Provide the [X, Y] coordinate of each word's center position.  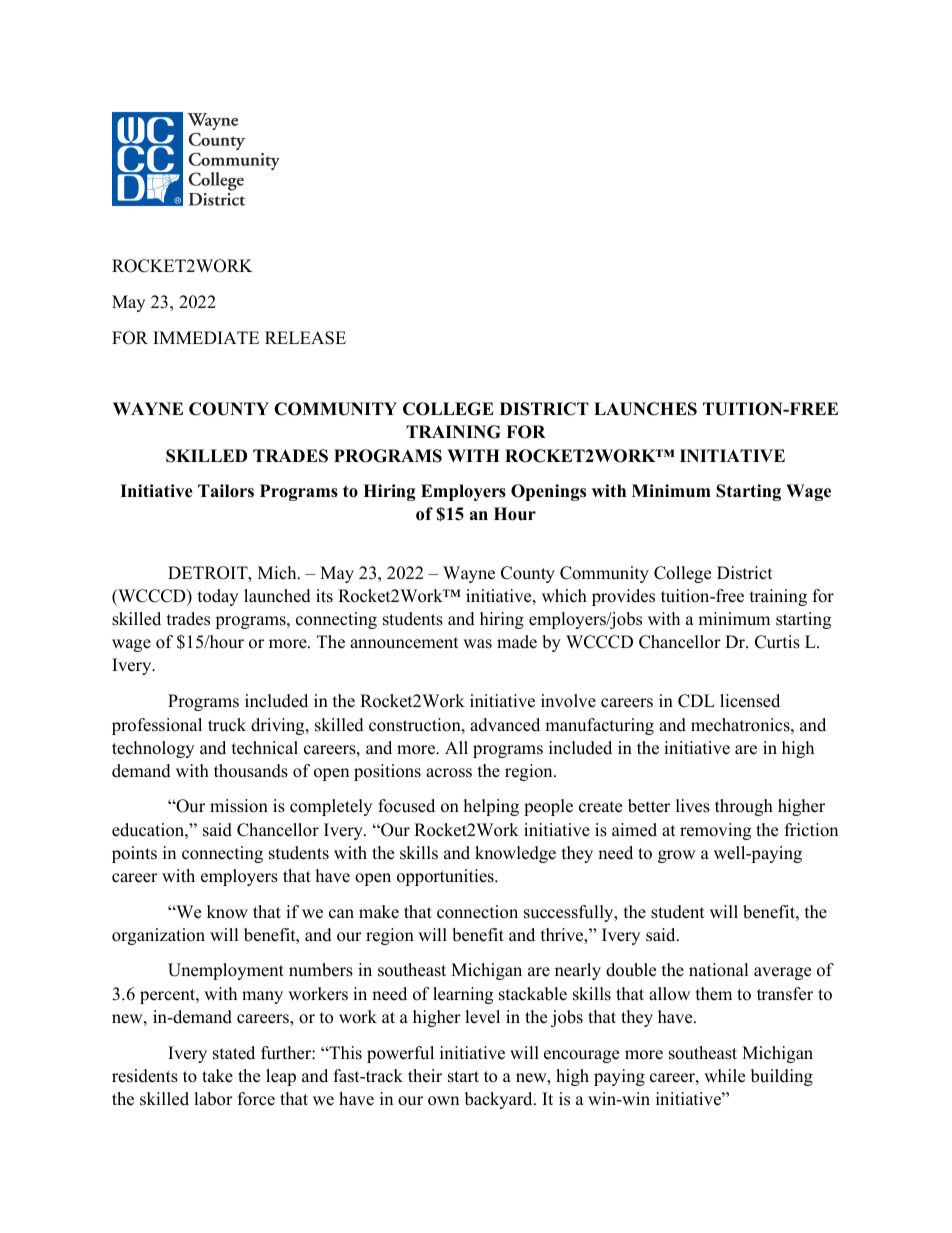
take [217, 1076]
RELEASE [305, 338]
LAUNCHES [645, 409]
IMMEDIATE [206, 337]
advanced [505, 725]
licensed [750, 701]
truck [227, 725]
